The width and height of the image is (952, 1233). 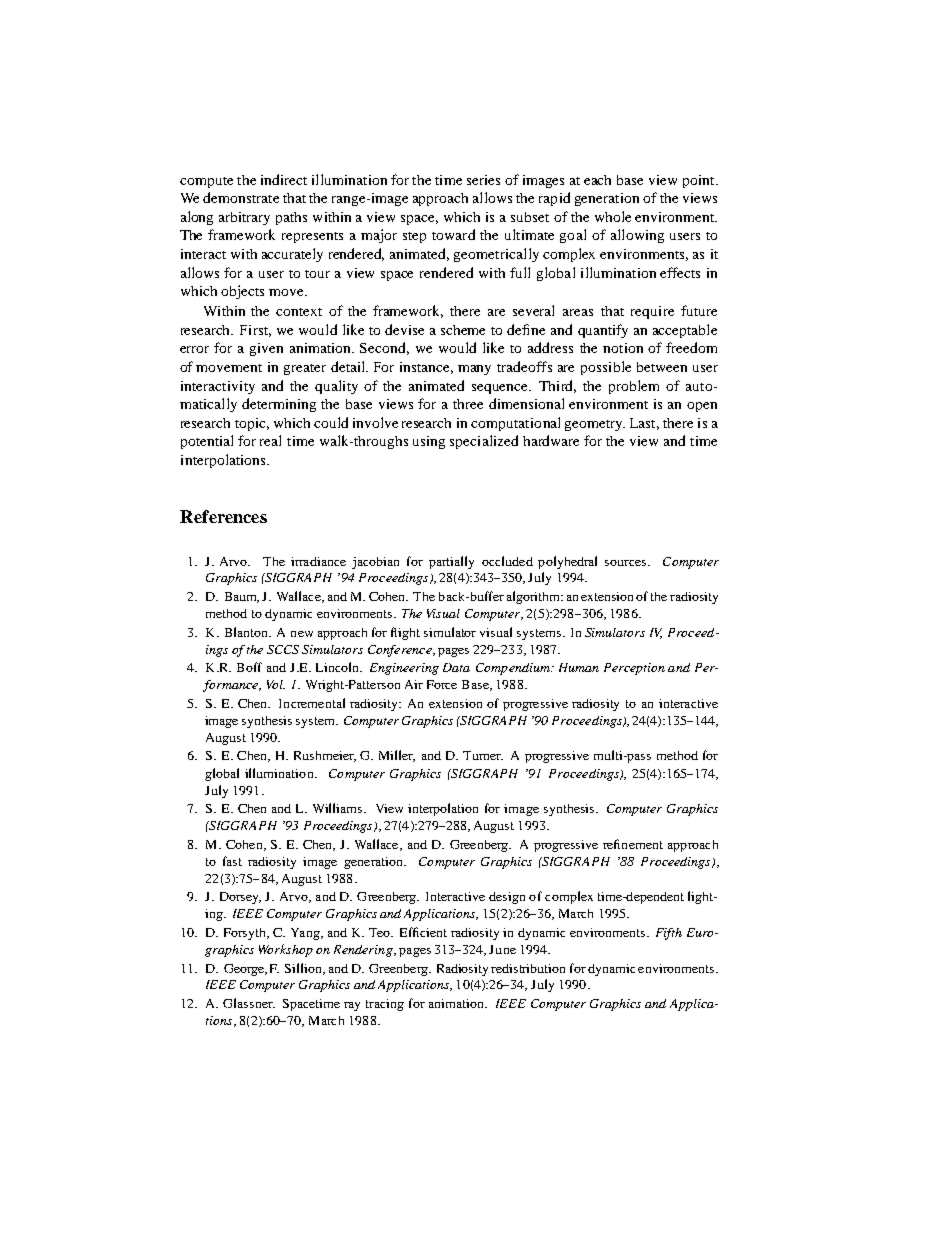 I want to click on Fifth, so click(x=669, y=934).
